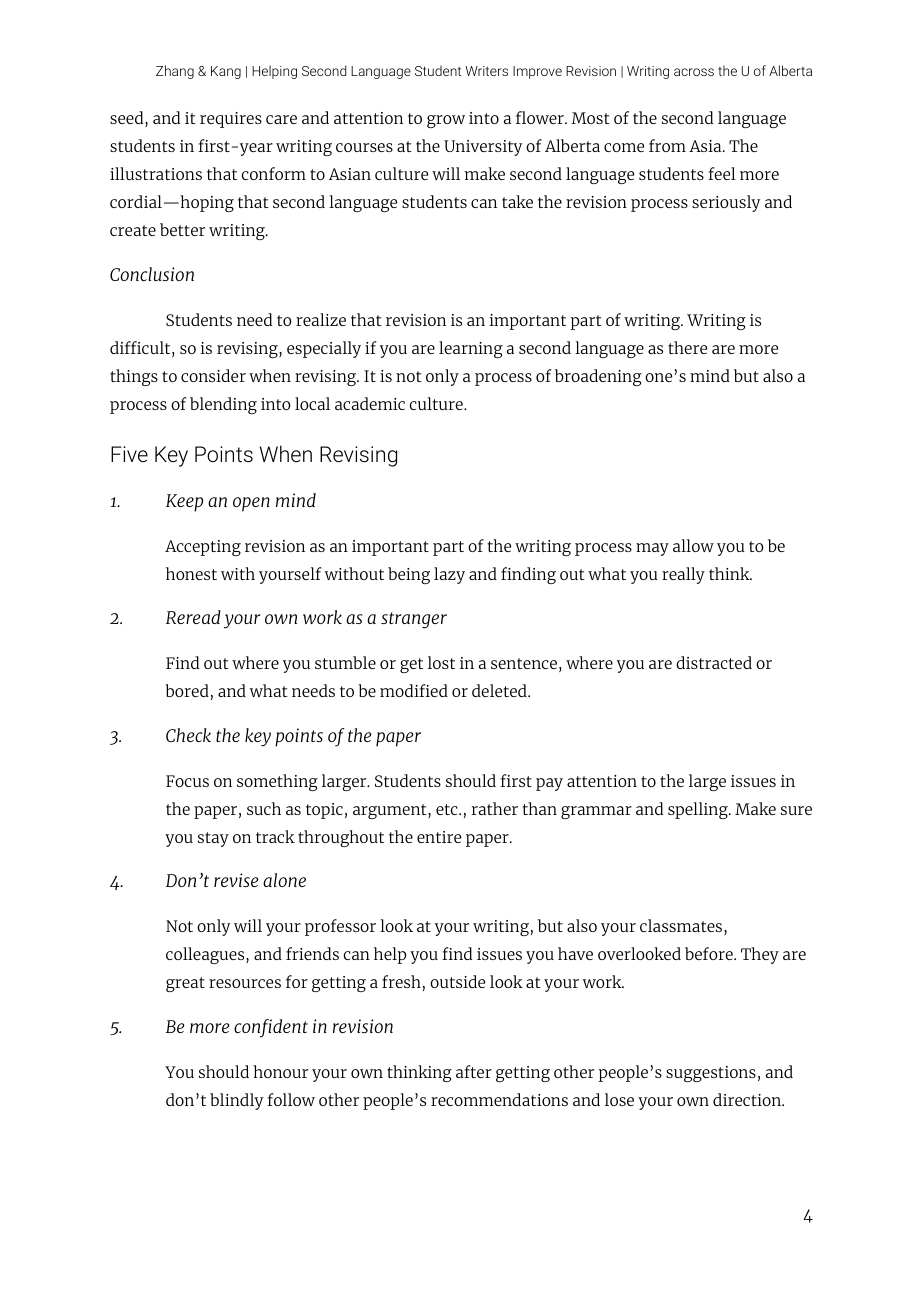 This screenshot has width=924, height=1307. What do you see at coordinates (711, 1074) in the screenshot?
I see `suggestions` at bounding box center [711, 1074].
